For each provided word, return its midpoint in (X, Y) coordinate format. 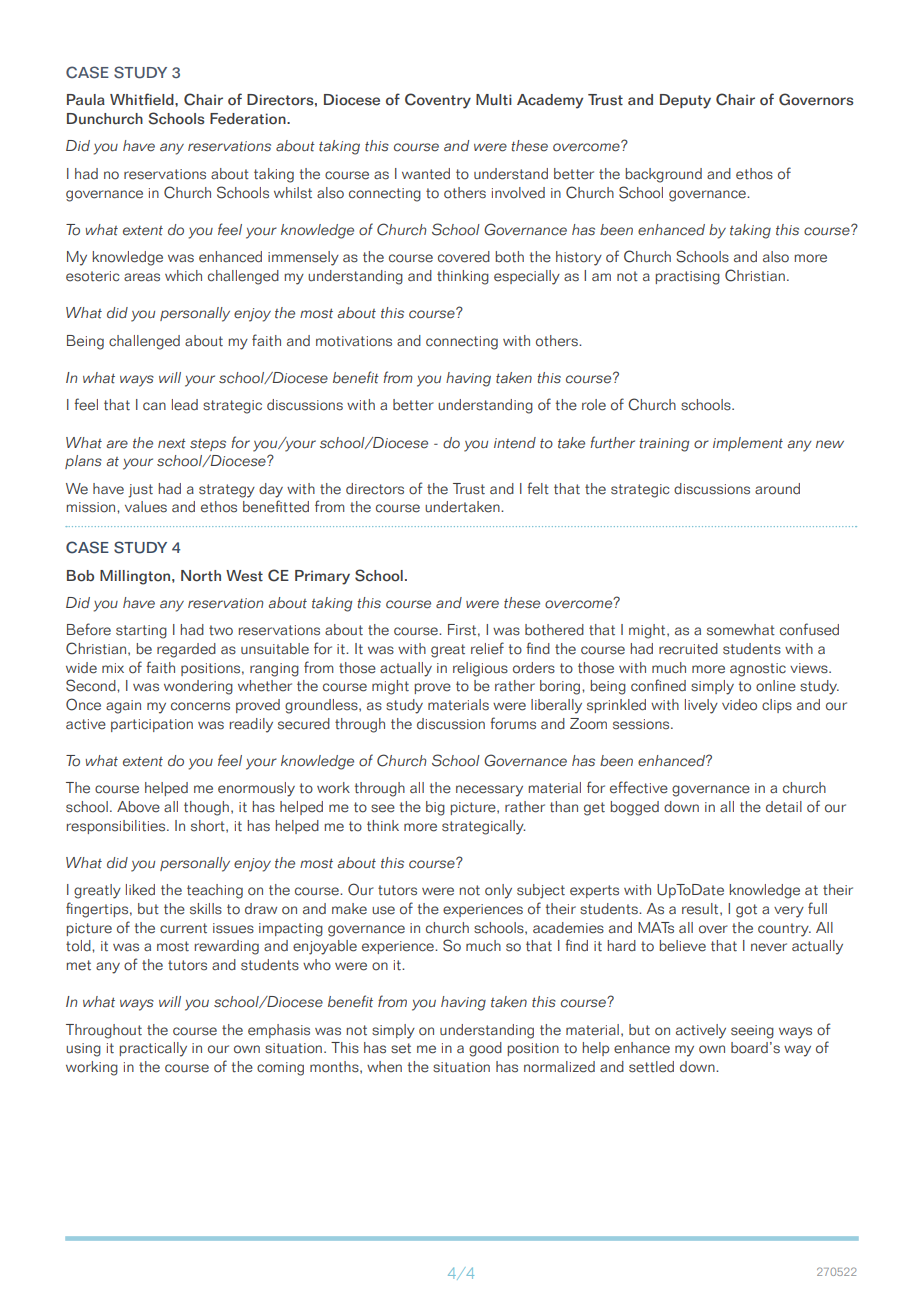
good (485, 1049)
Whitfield (143, 99)
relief (487, 648)
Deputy (685, 101)
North (201, 576)
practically (153, 1049)
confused (809, 629)
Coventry (438, 101)
